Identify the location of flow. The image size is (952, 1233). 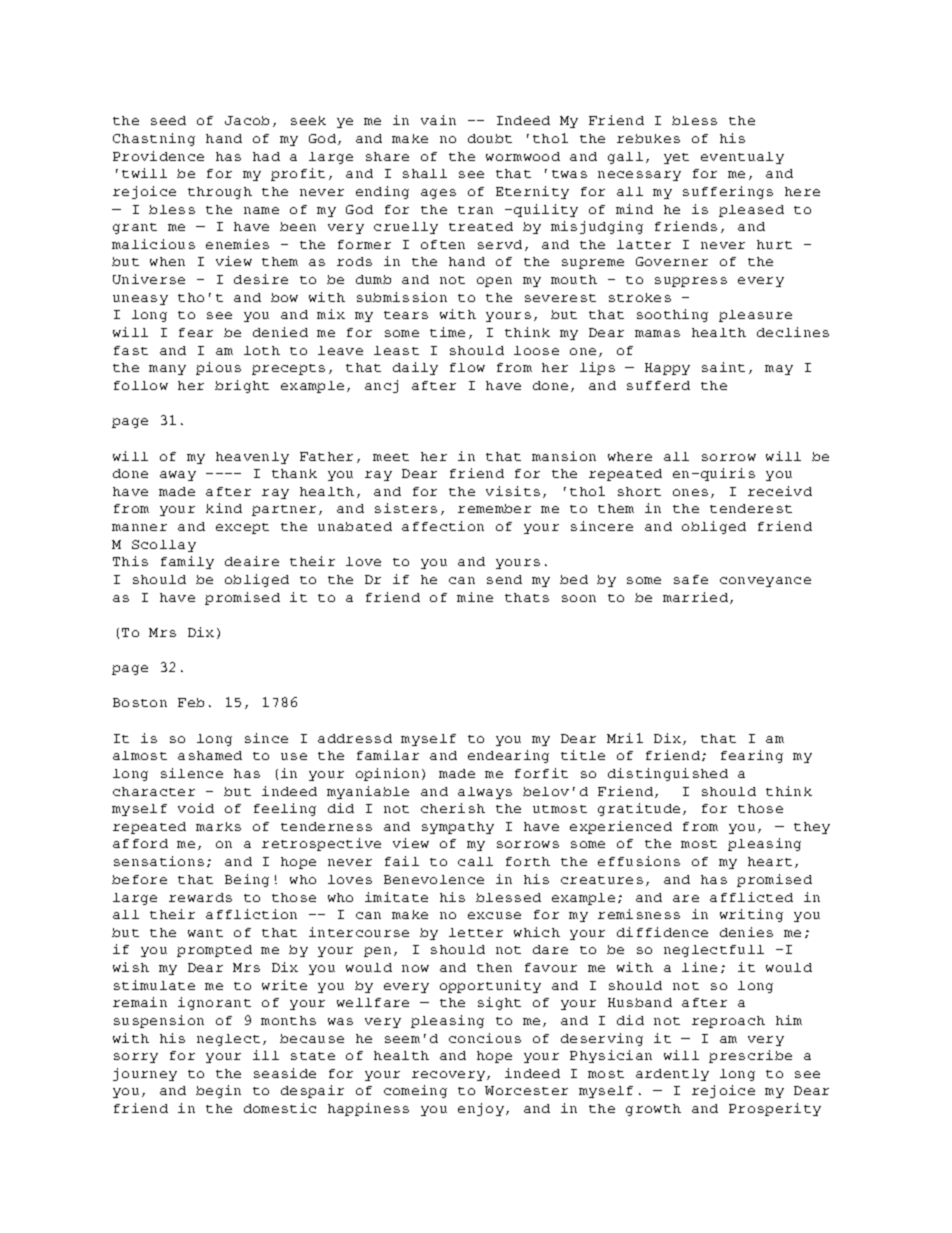
(467, 367).
